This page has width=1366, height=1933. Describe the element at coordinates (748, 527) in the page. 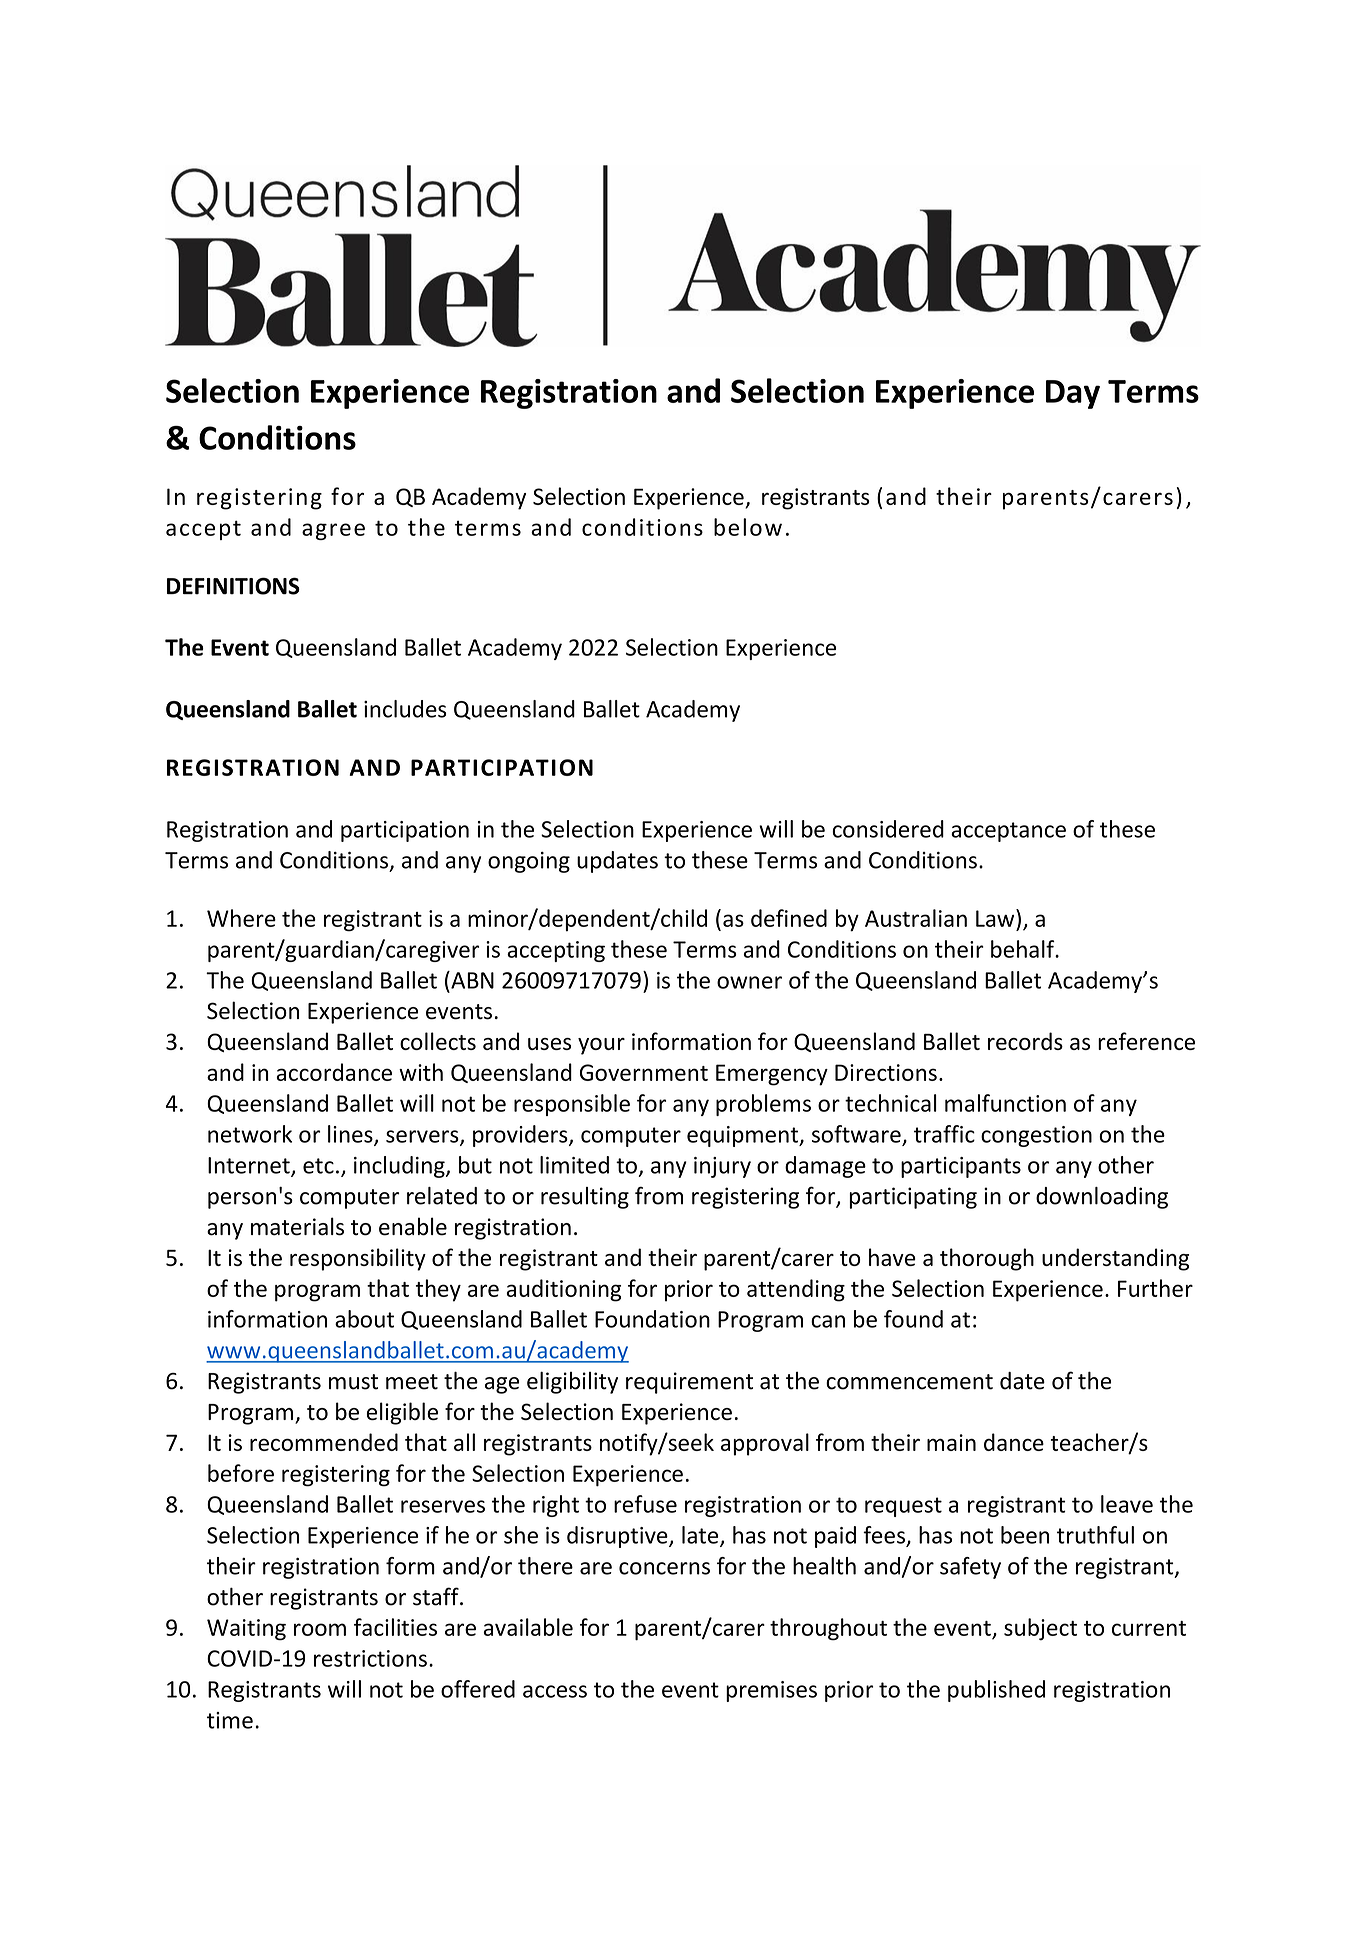

I see `below` at that location.
